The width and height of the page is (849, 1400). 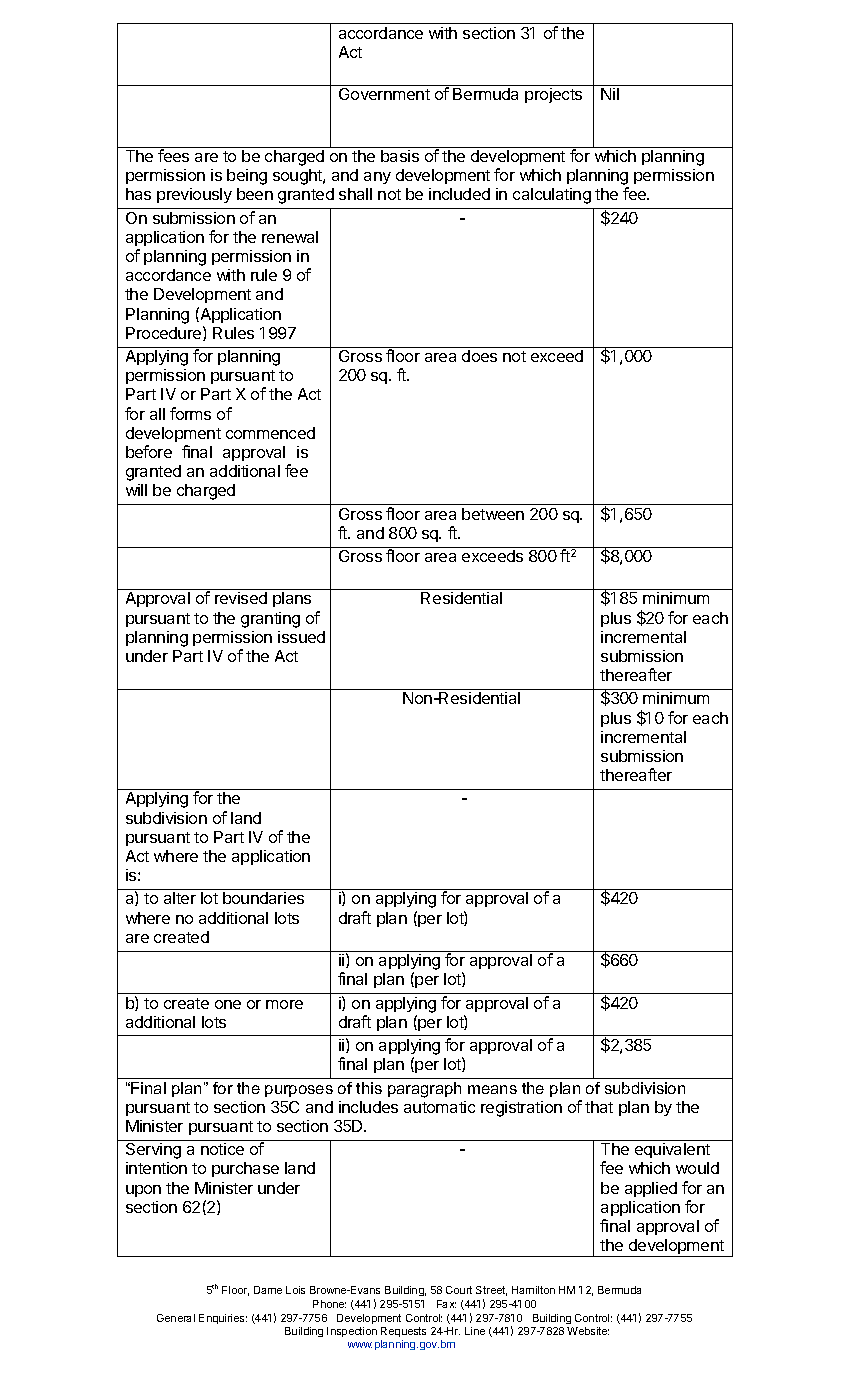 What do you see at coordinates (446, 1304) in the page?
I see `Fax` at bounding box center [446, 1304].
